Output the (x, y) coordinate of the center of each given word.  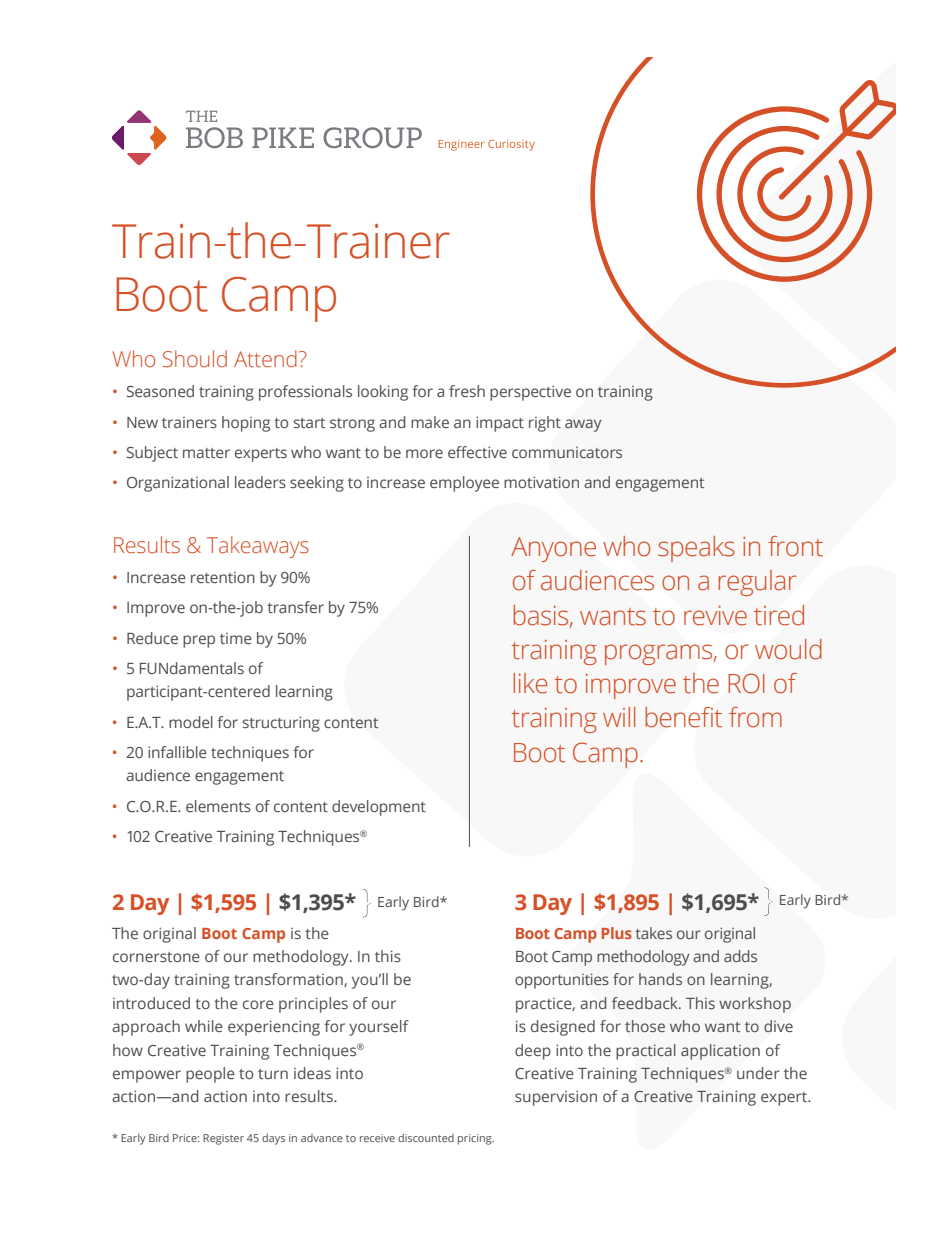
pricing (476, 1139)
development (379, 808)
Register (223, 1139)
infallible (177, 752)
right (545, 424)
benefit (683, 717)
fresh (467, 391)
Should (195, 359)
